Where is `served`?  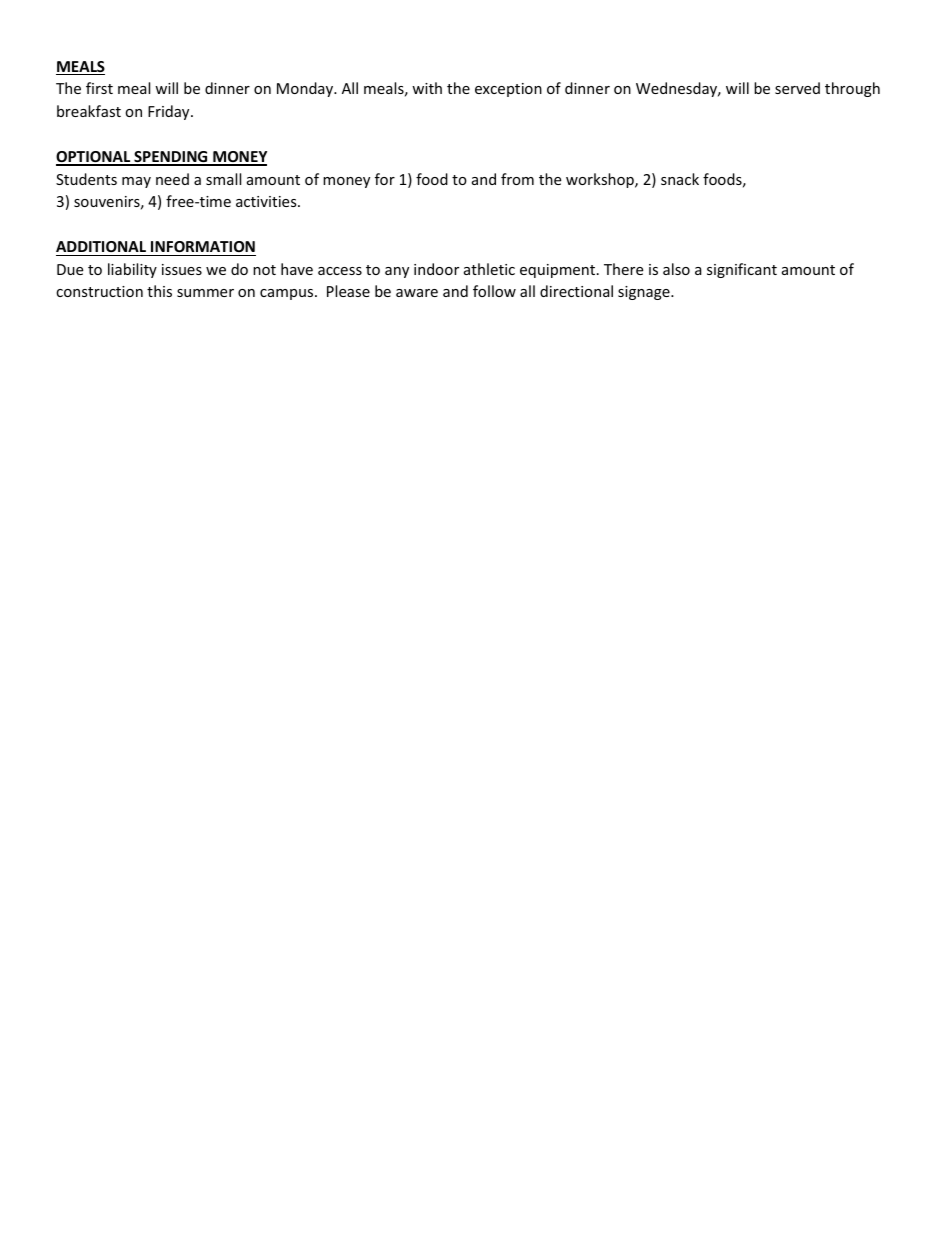
served is located at coordinates (797, 88).
